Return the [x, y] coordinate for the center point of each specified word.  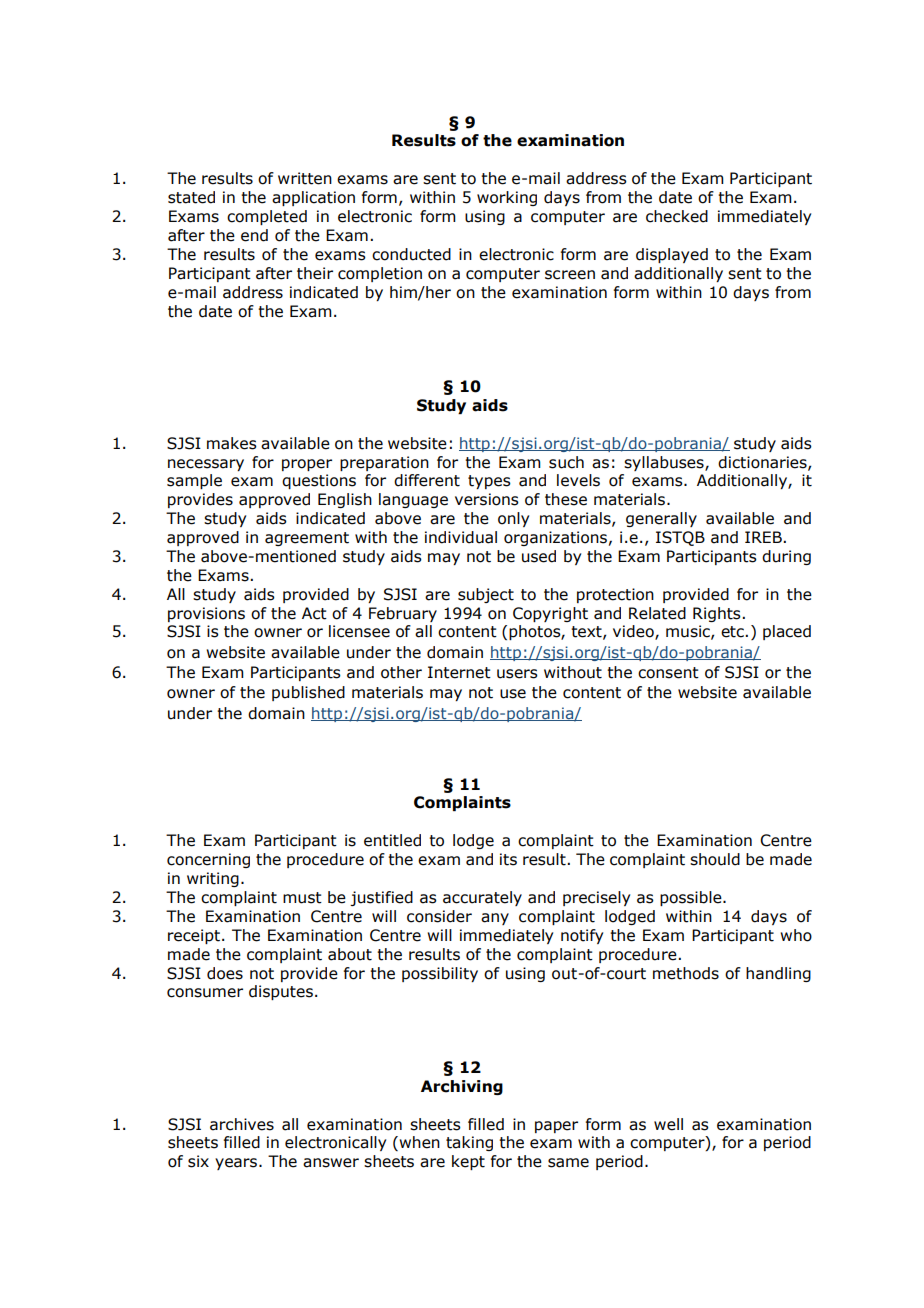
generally [661, 519]
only [513, 519]
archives [242, 1124]
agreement [307, 539]
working [507, 198]
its [508, 859]
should [715, 859]
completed [267, 217]
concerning [208, 860]
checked [677, 216]
